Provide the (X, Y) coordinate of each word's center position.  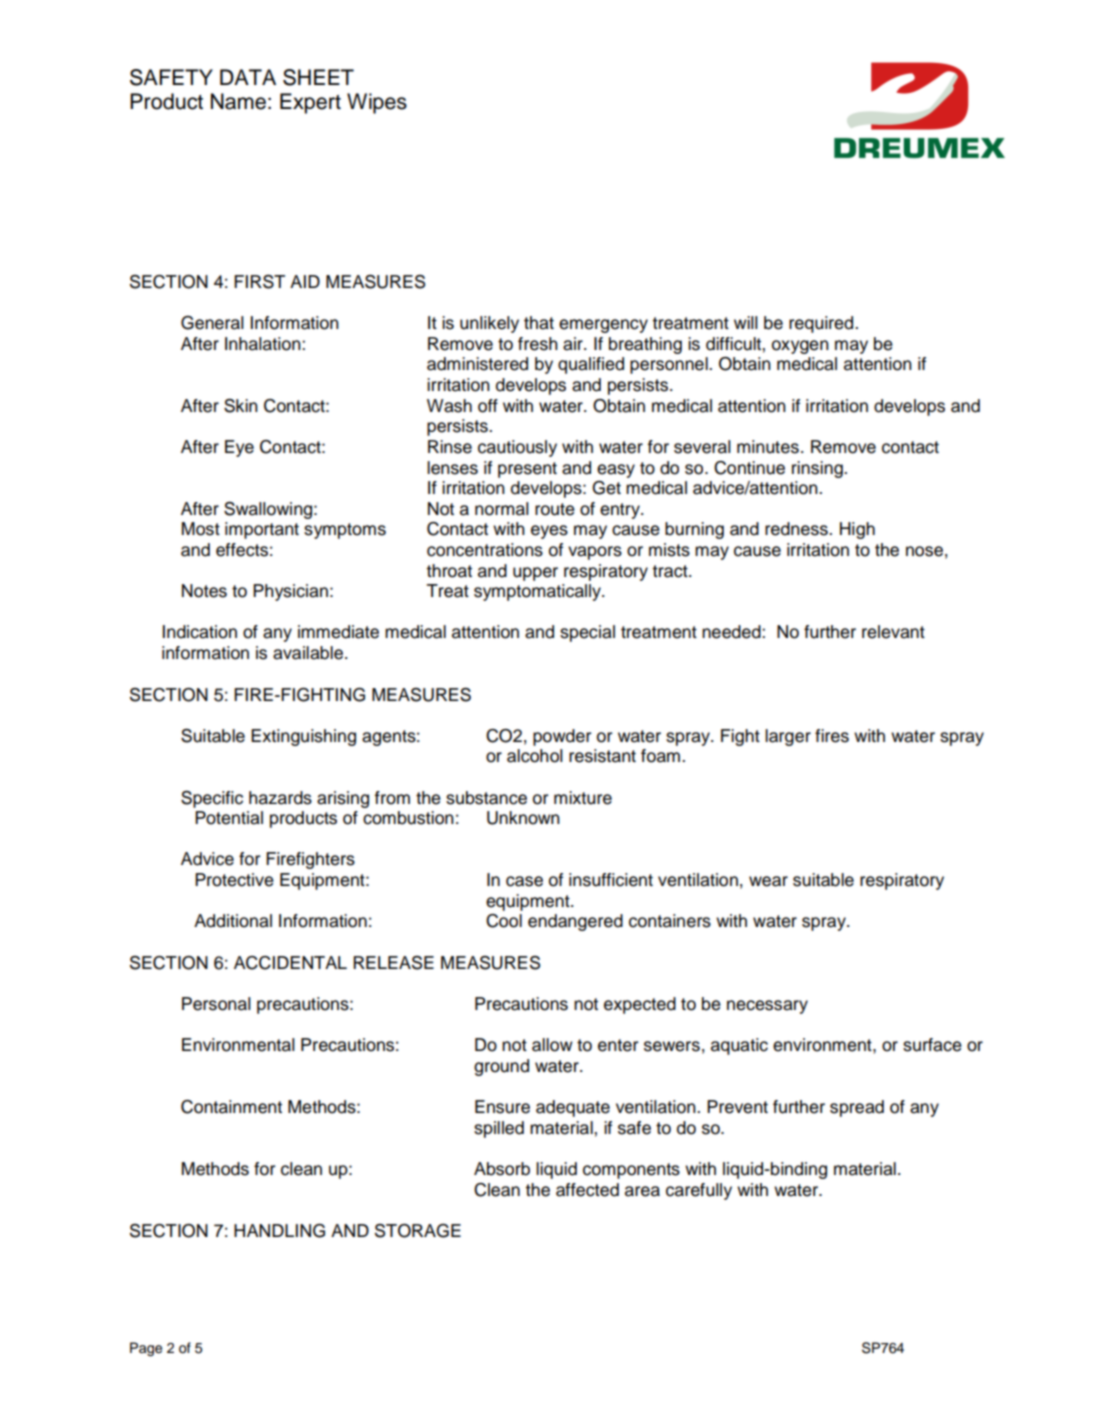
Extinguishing (303, 737)
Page (146, 1349)
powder (562, 737)
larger (788, 737)
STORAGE (418, 1231)
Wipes (377, 103)
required (822, 324)
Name (238, 101)
